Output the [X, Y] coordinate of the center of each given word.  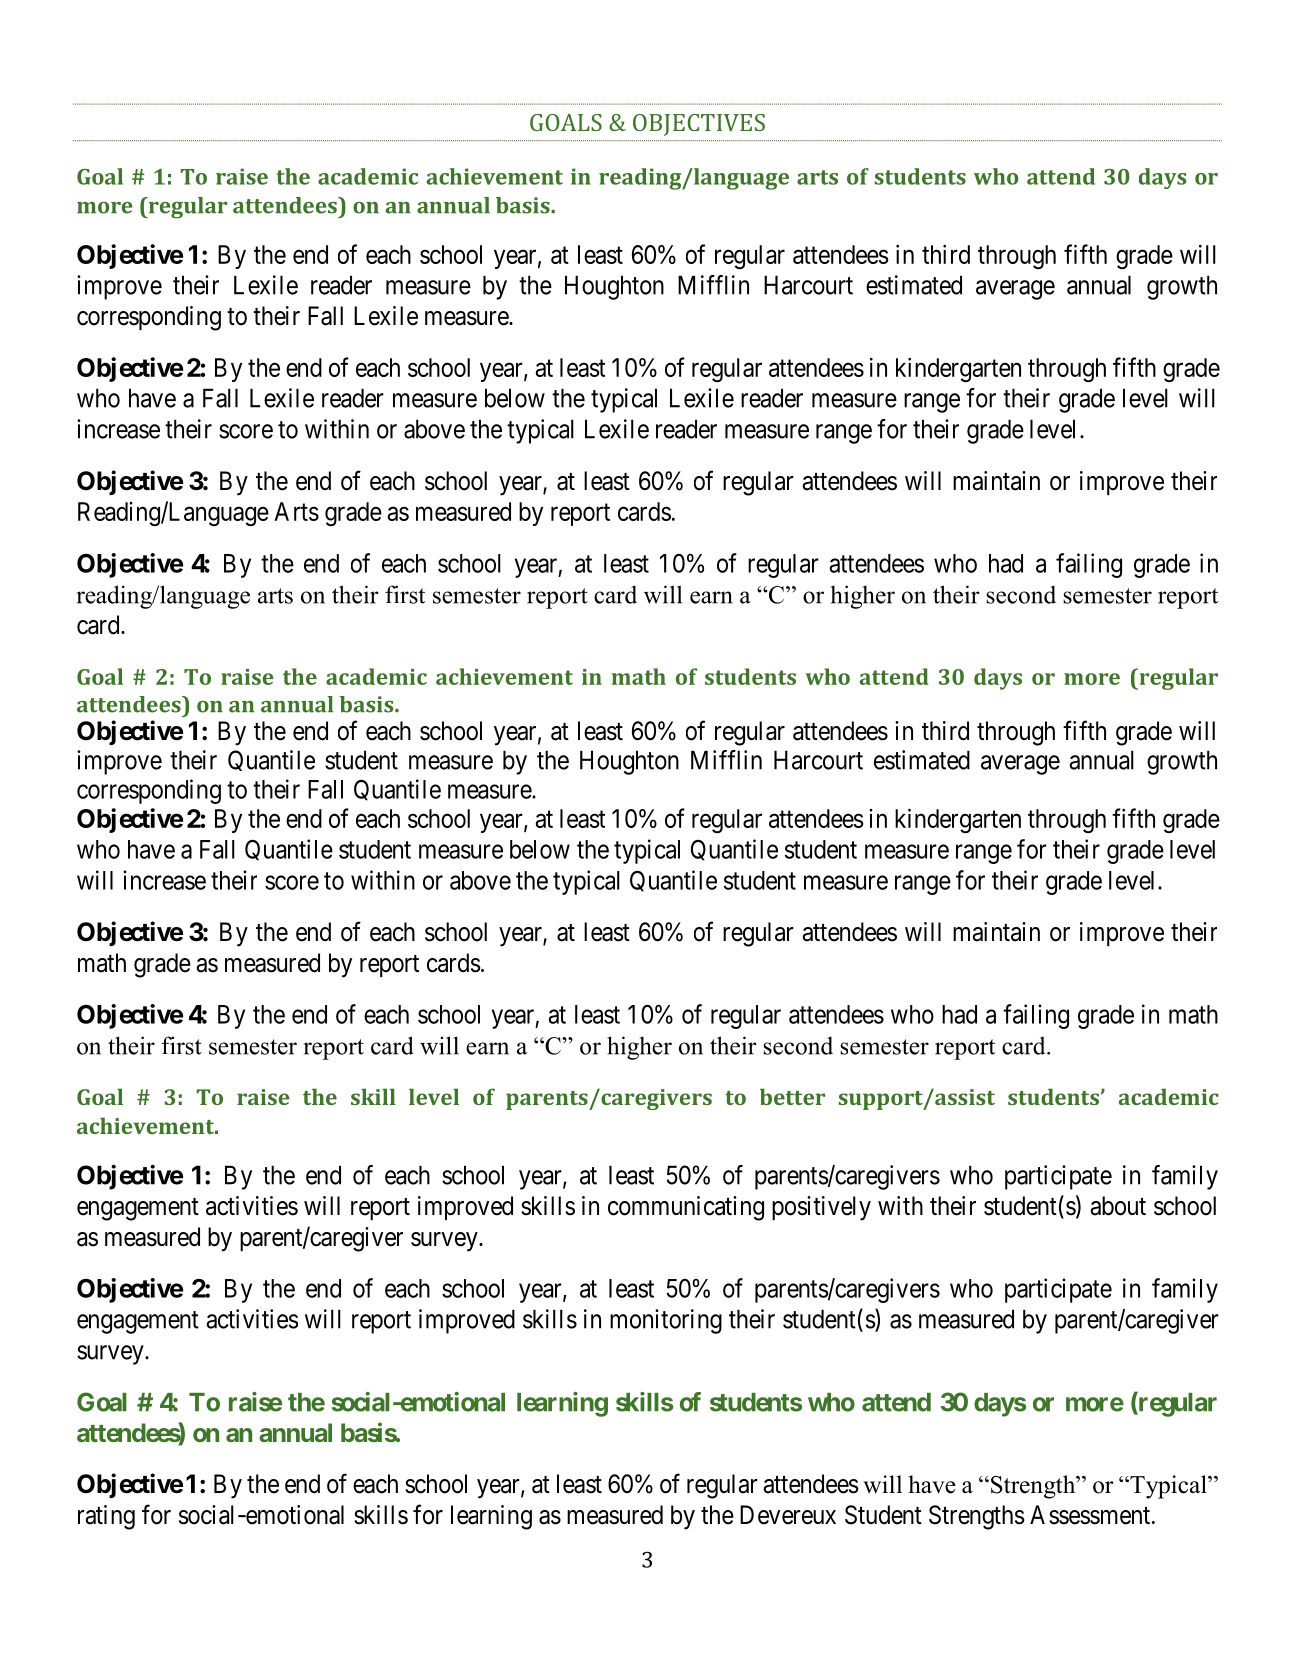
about [1118, 1206]
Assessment [1090, 1515]
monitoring [666, 1321]
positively [821, 1208]
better [792, 1096]
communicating [686, 1208]
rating [106, 1517]
